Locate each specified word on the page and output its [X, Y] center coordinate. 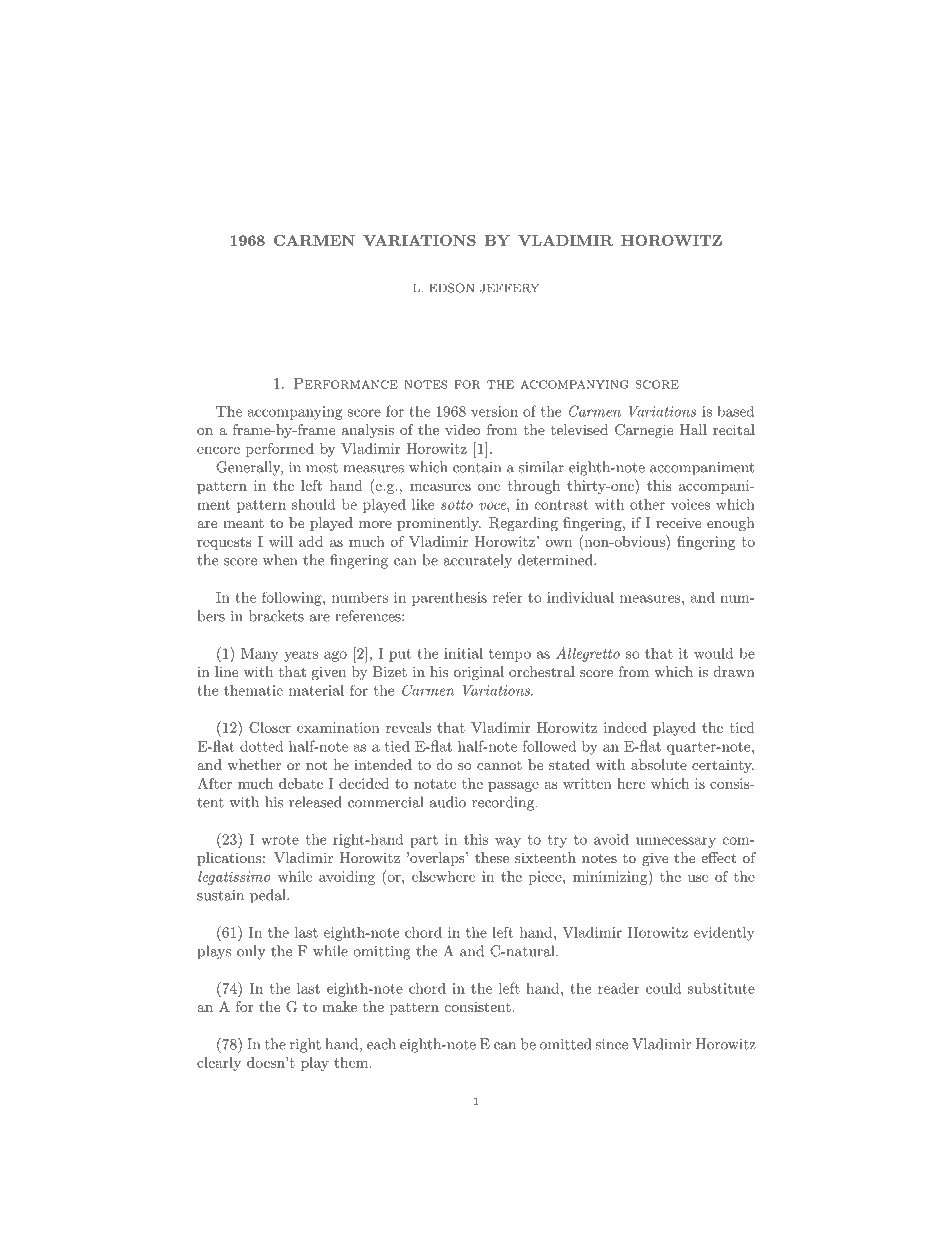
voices [690, 504]
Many [260, 655]
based [736, 411]
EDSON [451, 288]
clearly [219, 1064]
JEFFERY [509, 288]
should [314, 504]
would [714, 653]
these [492, 857]
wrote [280, 840]
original [479, 673]
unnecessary [676, 842]
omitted [565, 1044]
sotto [457, 505]
